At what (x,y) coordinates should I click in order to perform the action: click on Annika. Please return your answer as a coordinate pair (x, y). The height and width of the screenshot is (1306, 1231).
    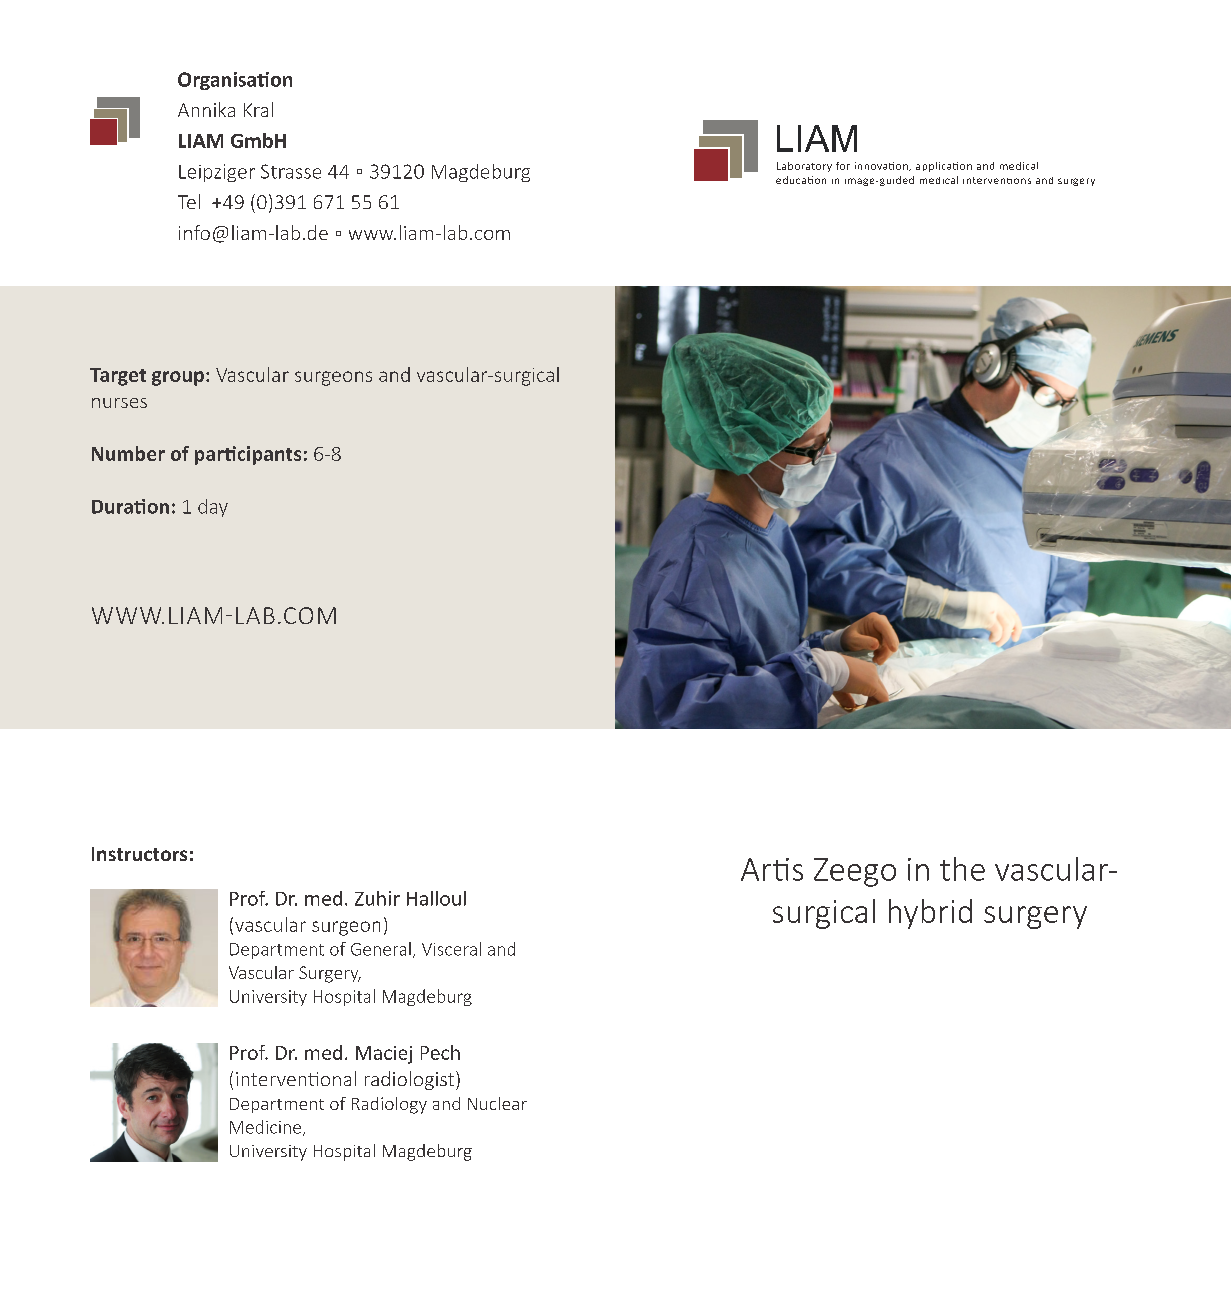
    Looking at the image, I should click on (206, 109).
